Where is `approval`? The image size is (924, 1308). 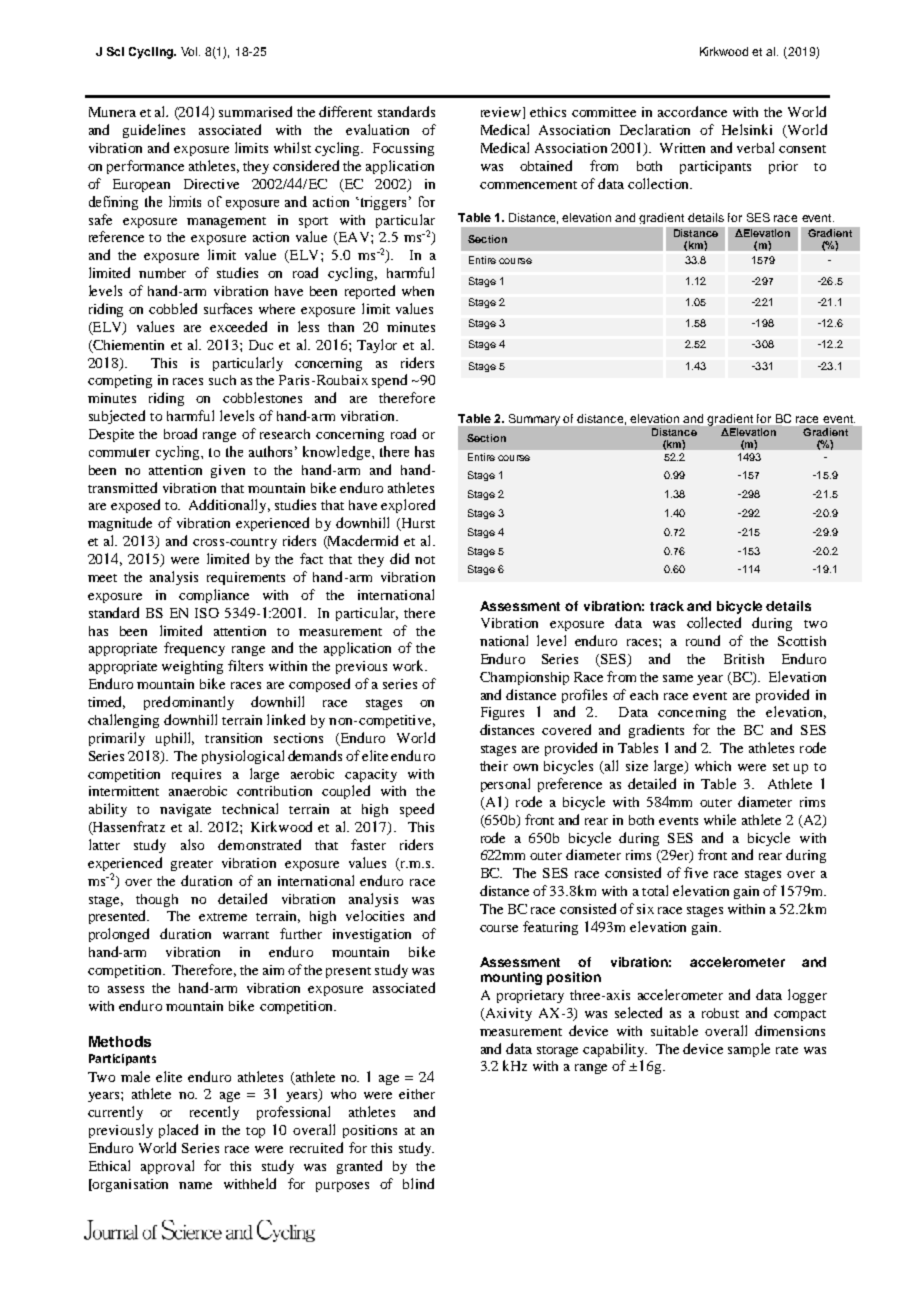
approval is located at coordinates (167, 1167).
